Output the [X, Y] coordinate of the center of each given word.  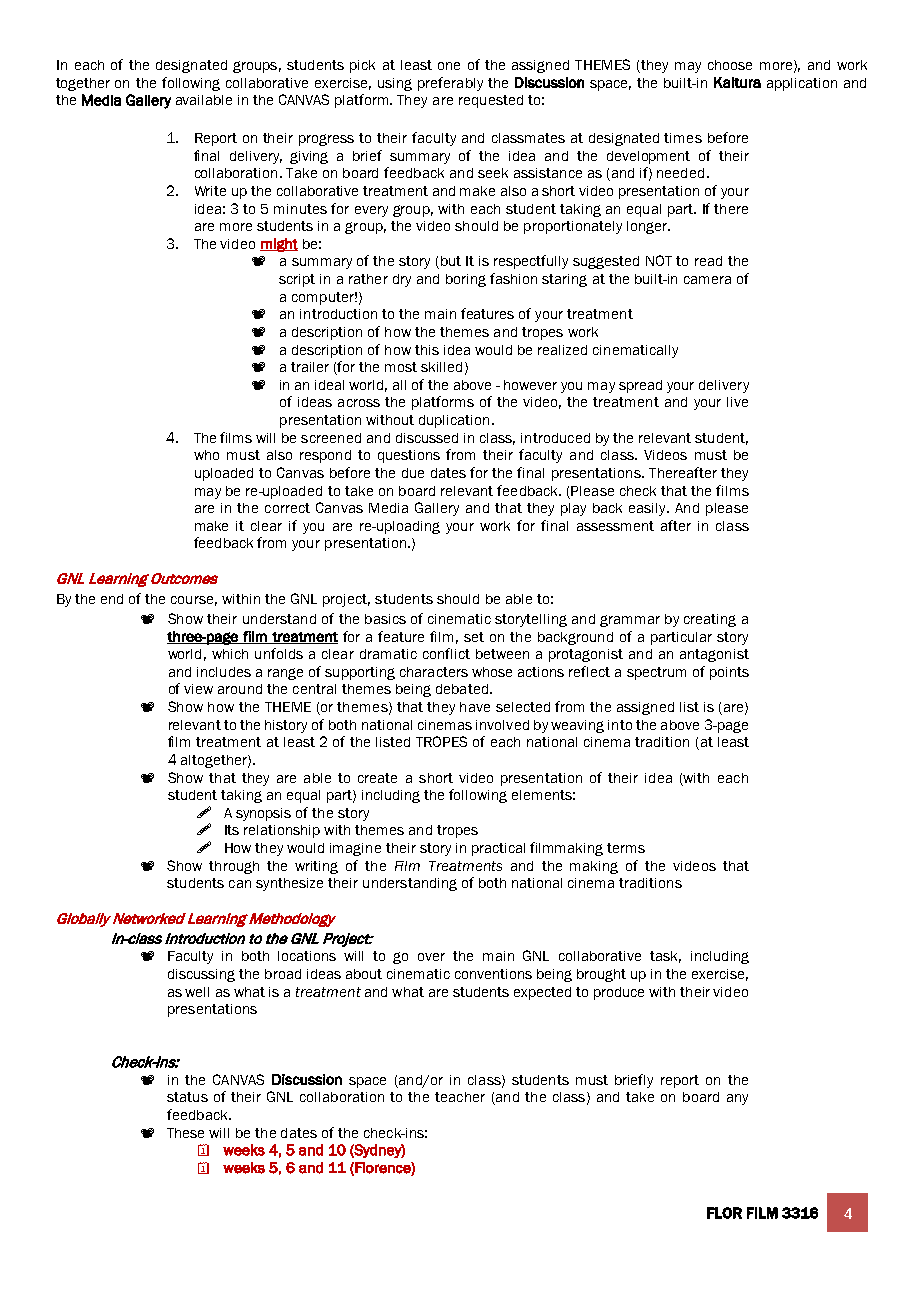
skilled [441, 367]
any [737, 1099]
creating [710, 620]
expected [542, 993]
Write [210, 191]
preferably [450, 84]
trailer [310, 367]
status [187, 1097]
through [234, 867]
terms [626, 848]
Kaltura [737, 82]
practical [498, 849]
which [230, 654]
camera [707, 280]
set [474, 637]
